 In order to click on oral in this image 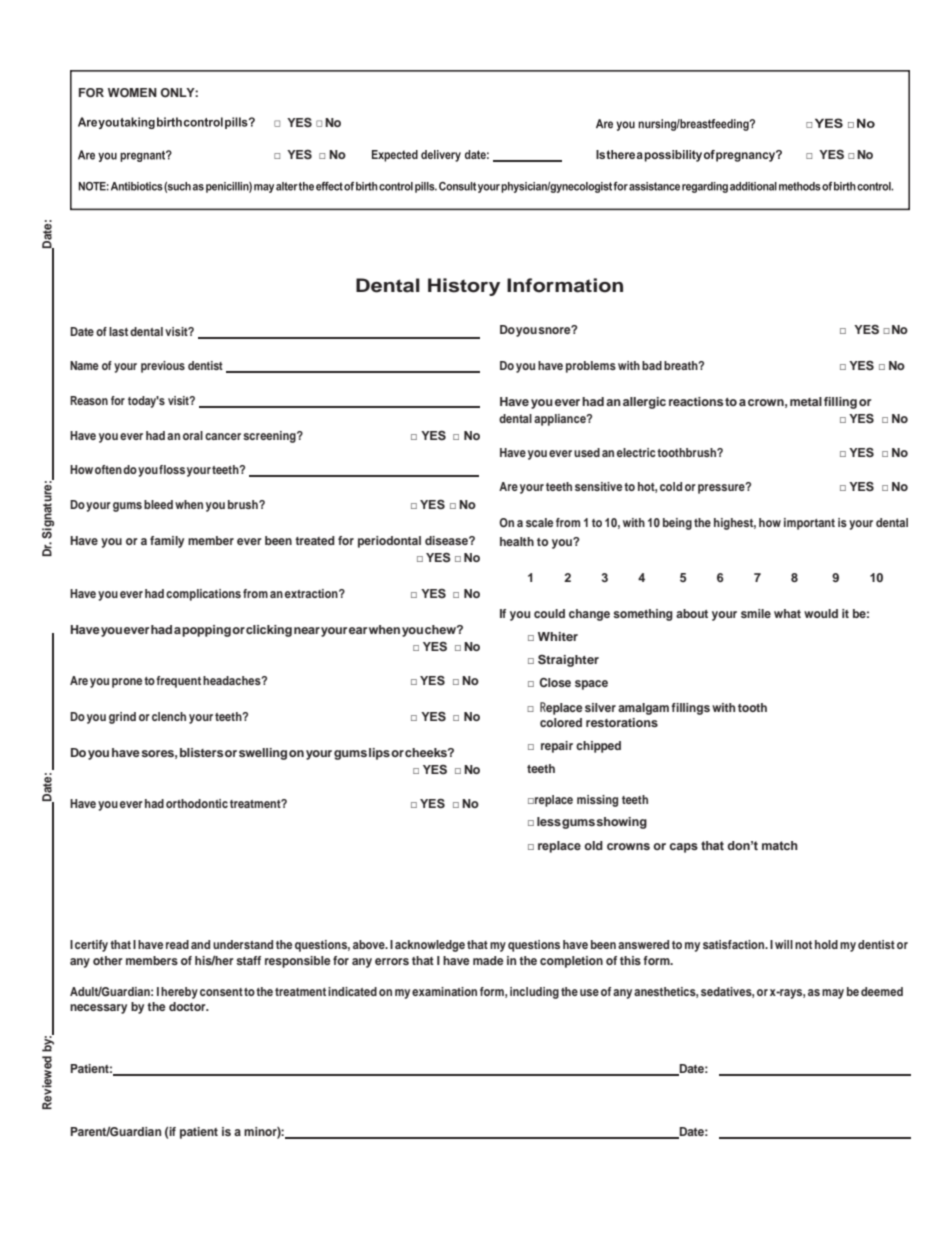, I will do `click(193, 435)`.
